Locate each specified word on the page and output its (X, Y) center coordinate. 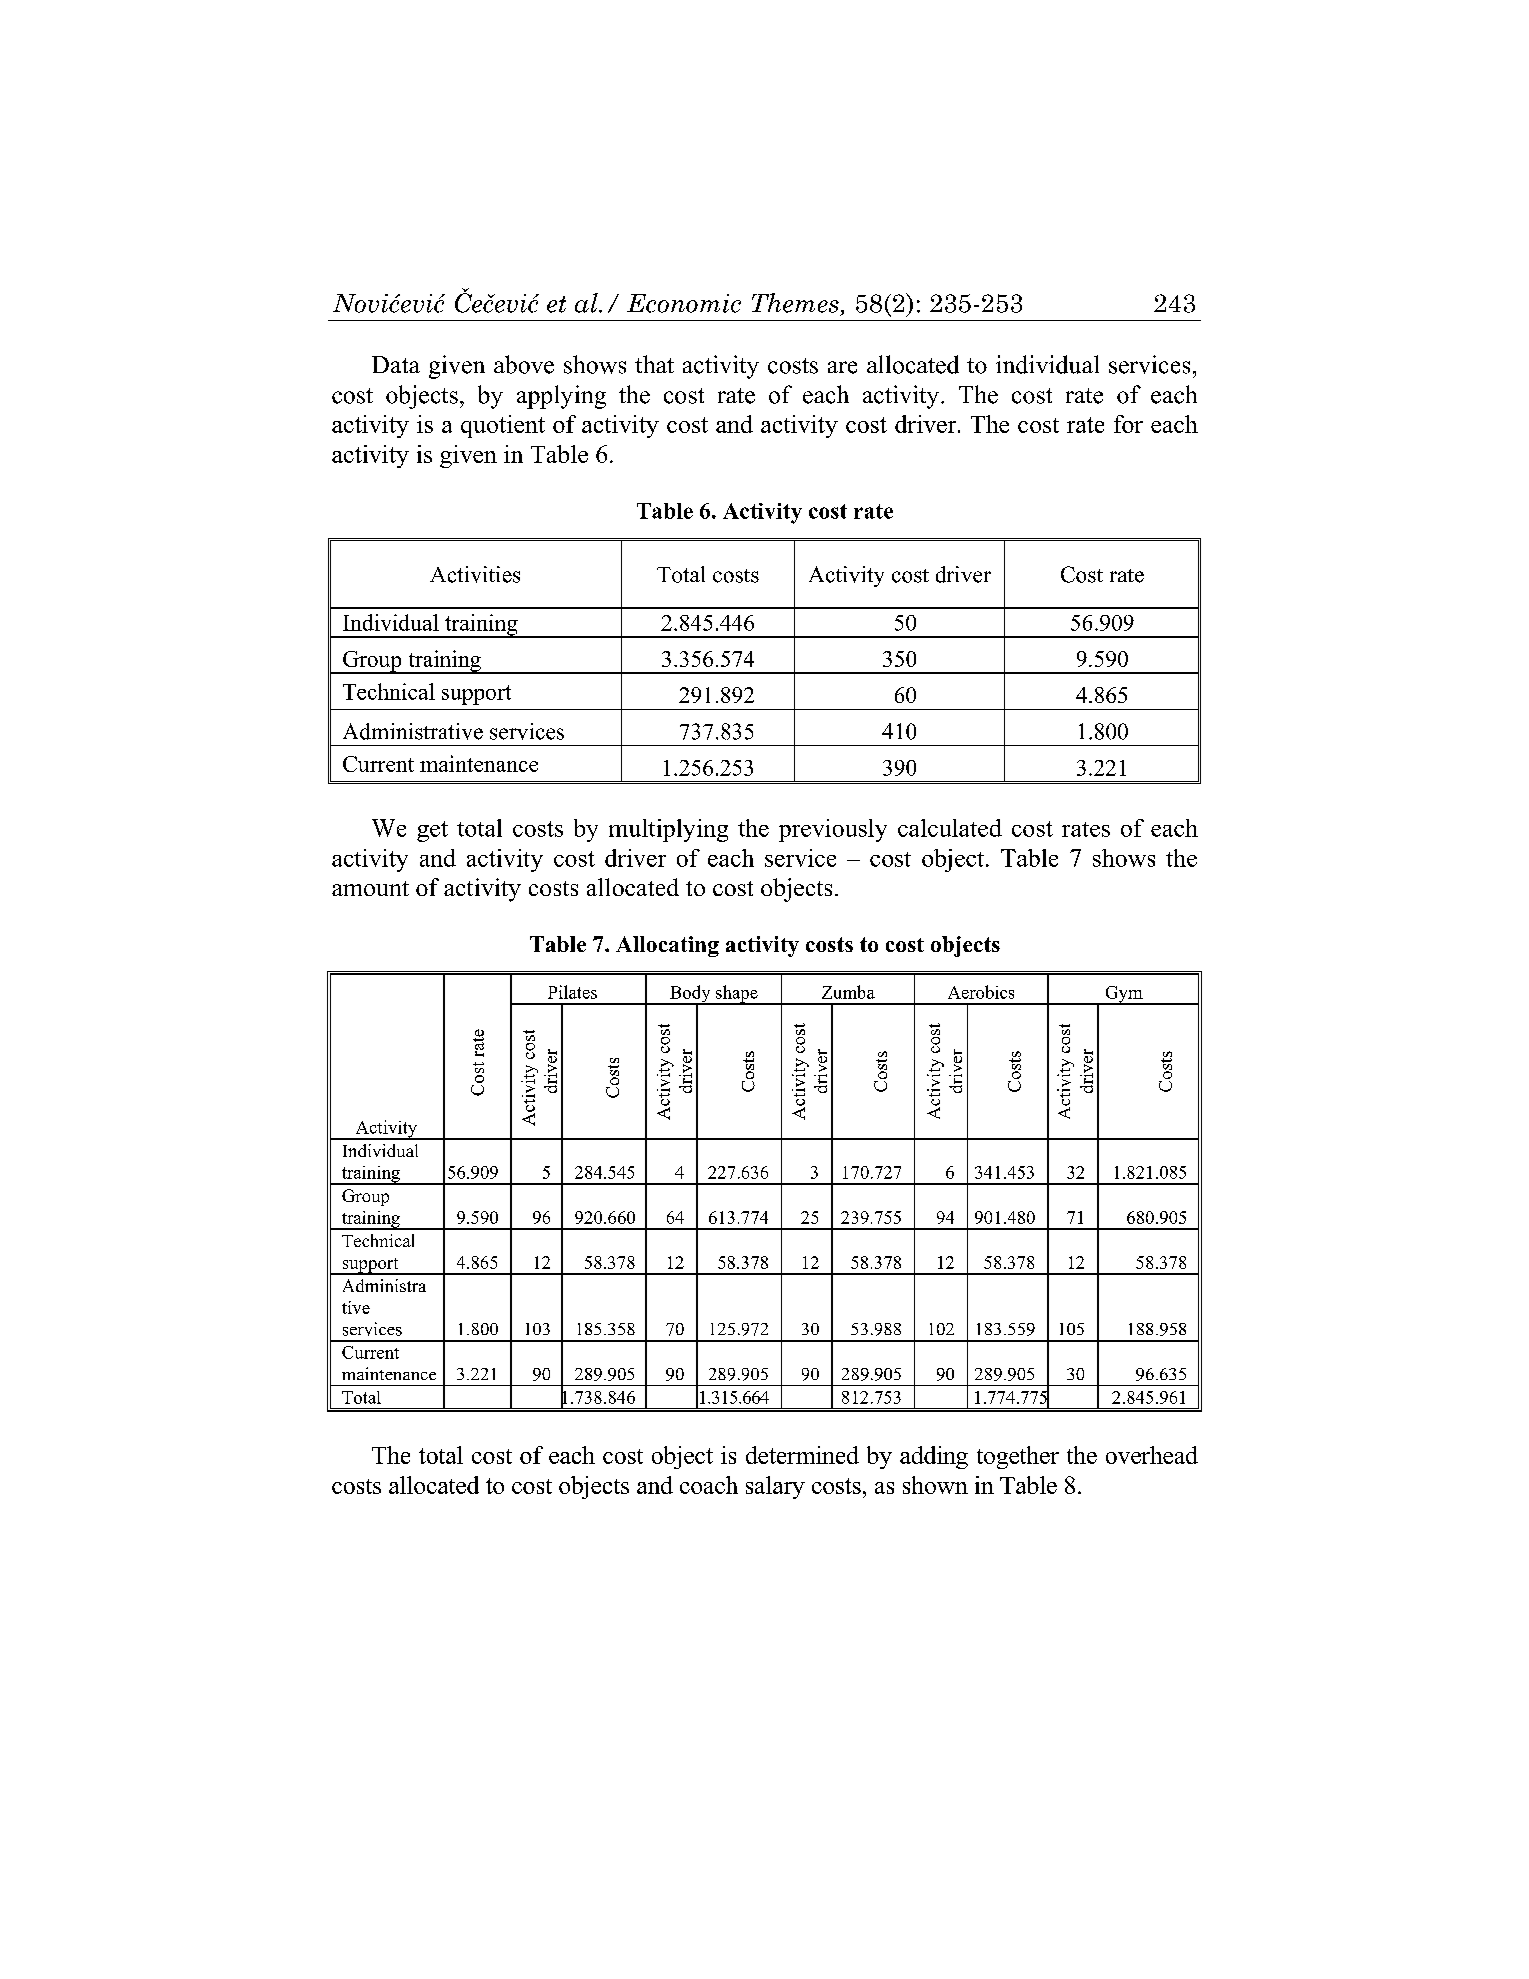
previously (833, 830)
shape (737, 995)
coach (709, 1485)
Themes (795, 303)
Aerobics (981, 992)
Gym (1124, 995)
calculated (950, 828)
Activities (475, 574)
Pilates (572, 992)
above (524, 364)
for (1128, 424)
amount (370, 888)
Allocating (667, 946)
